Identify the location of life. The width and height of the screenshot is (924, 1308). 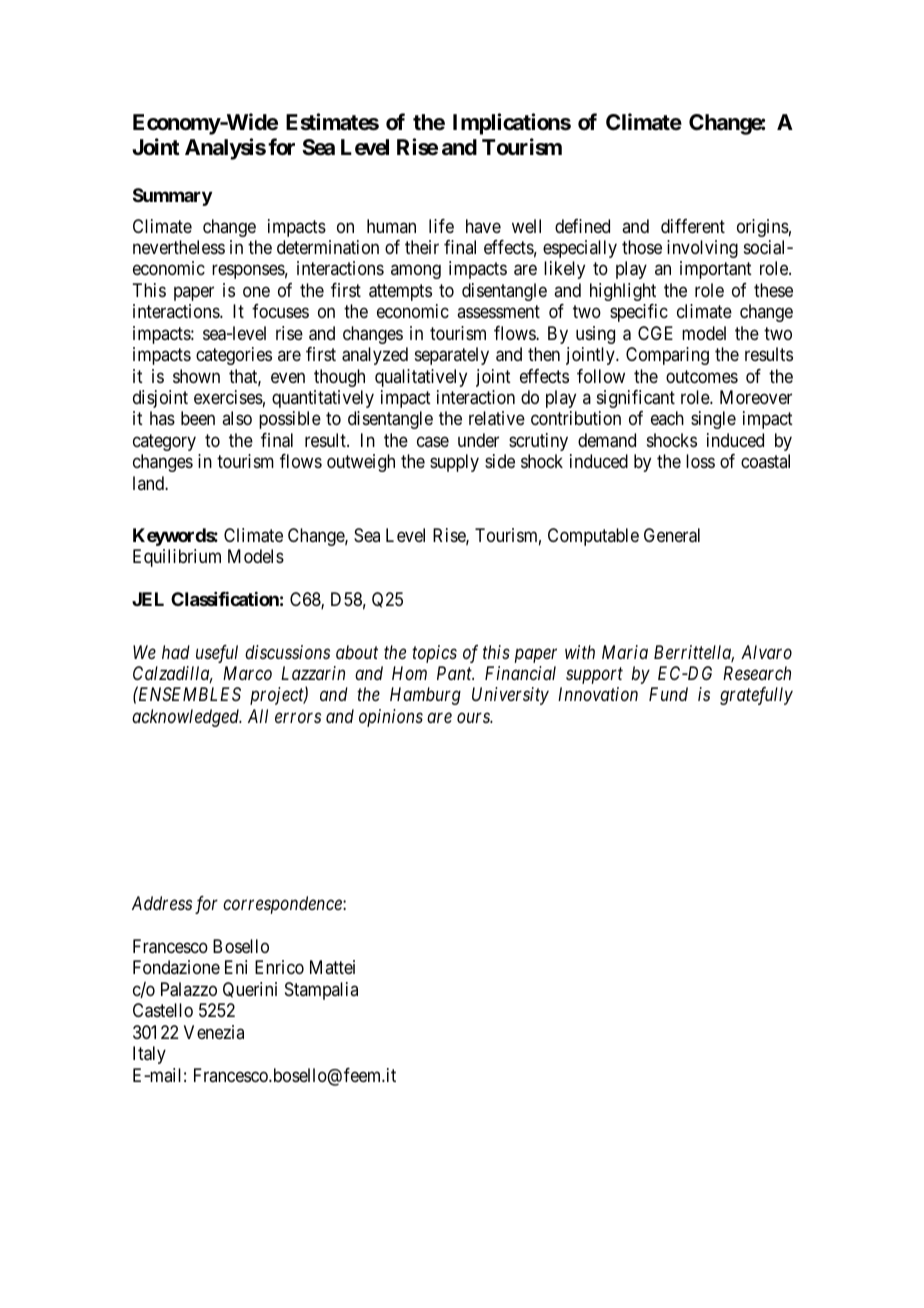
(441, 226).
